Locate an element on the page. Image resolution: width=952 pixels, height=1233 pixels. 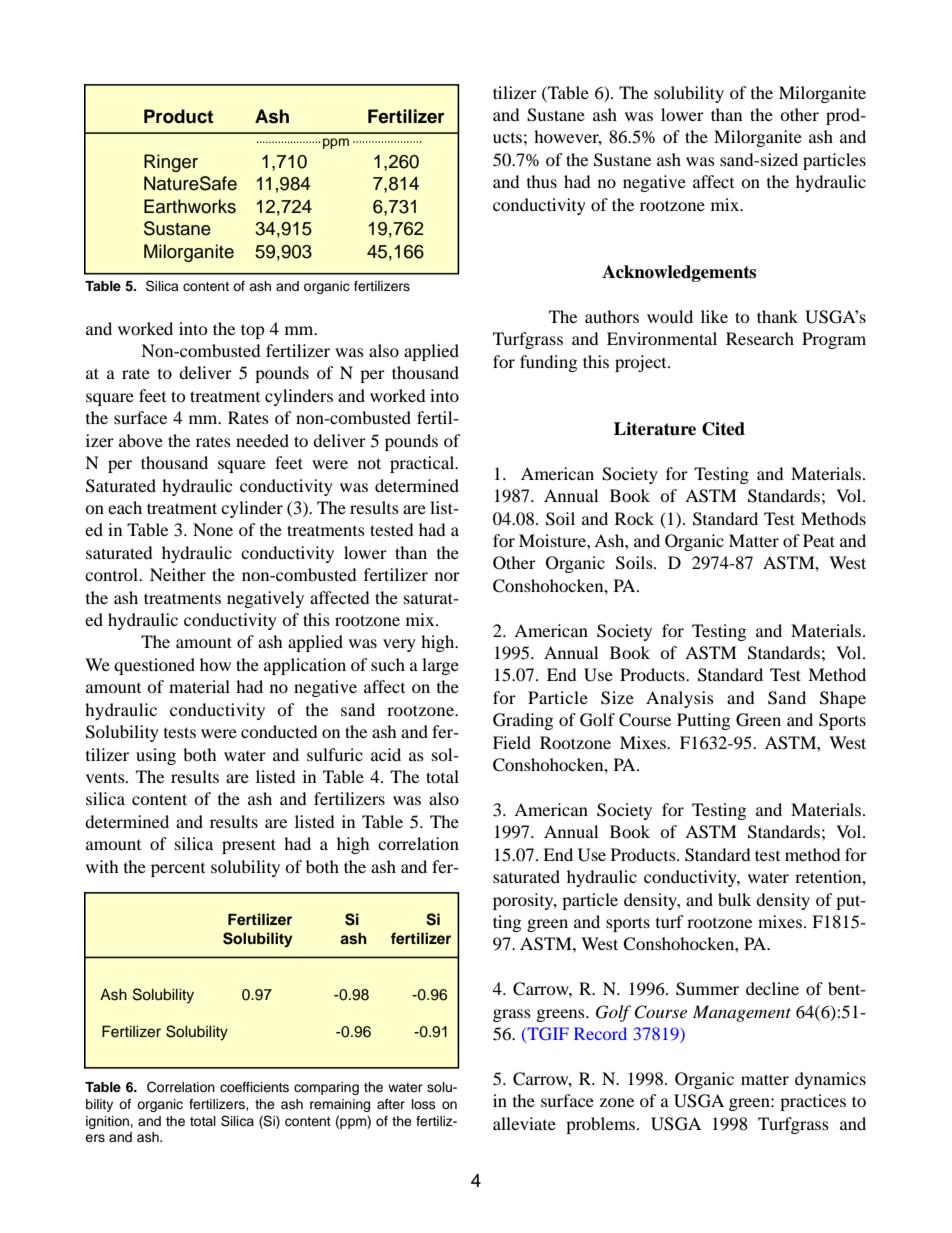
Analysis is located at coordinates (680, 699).
